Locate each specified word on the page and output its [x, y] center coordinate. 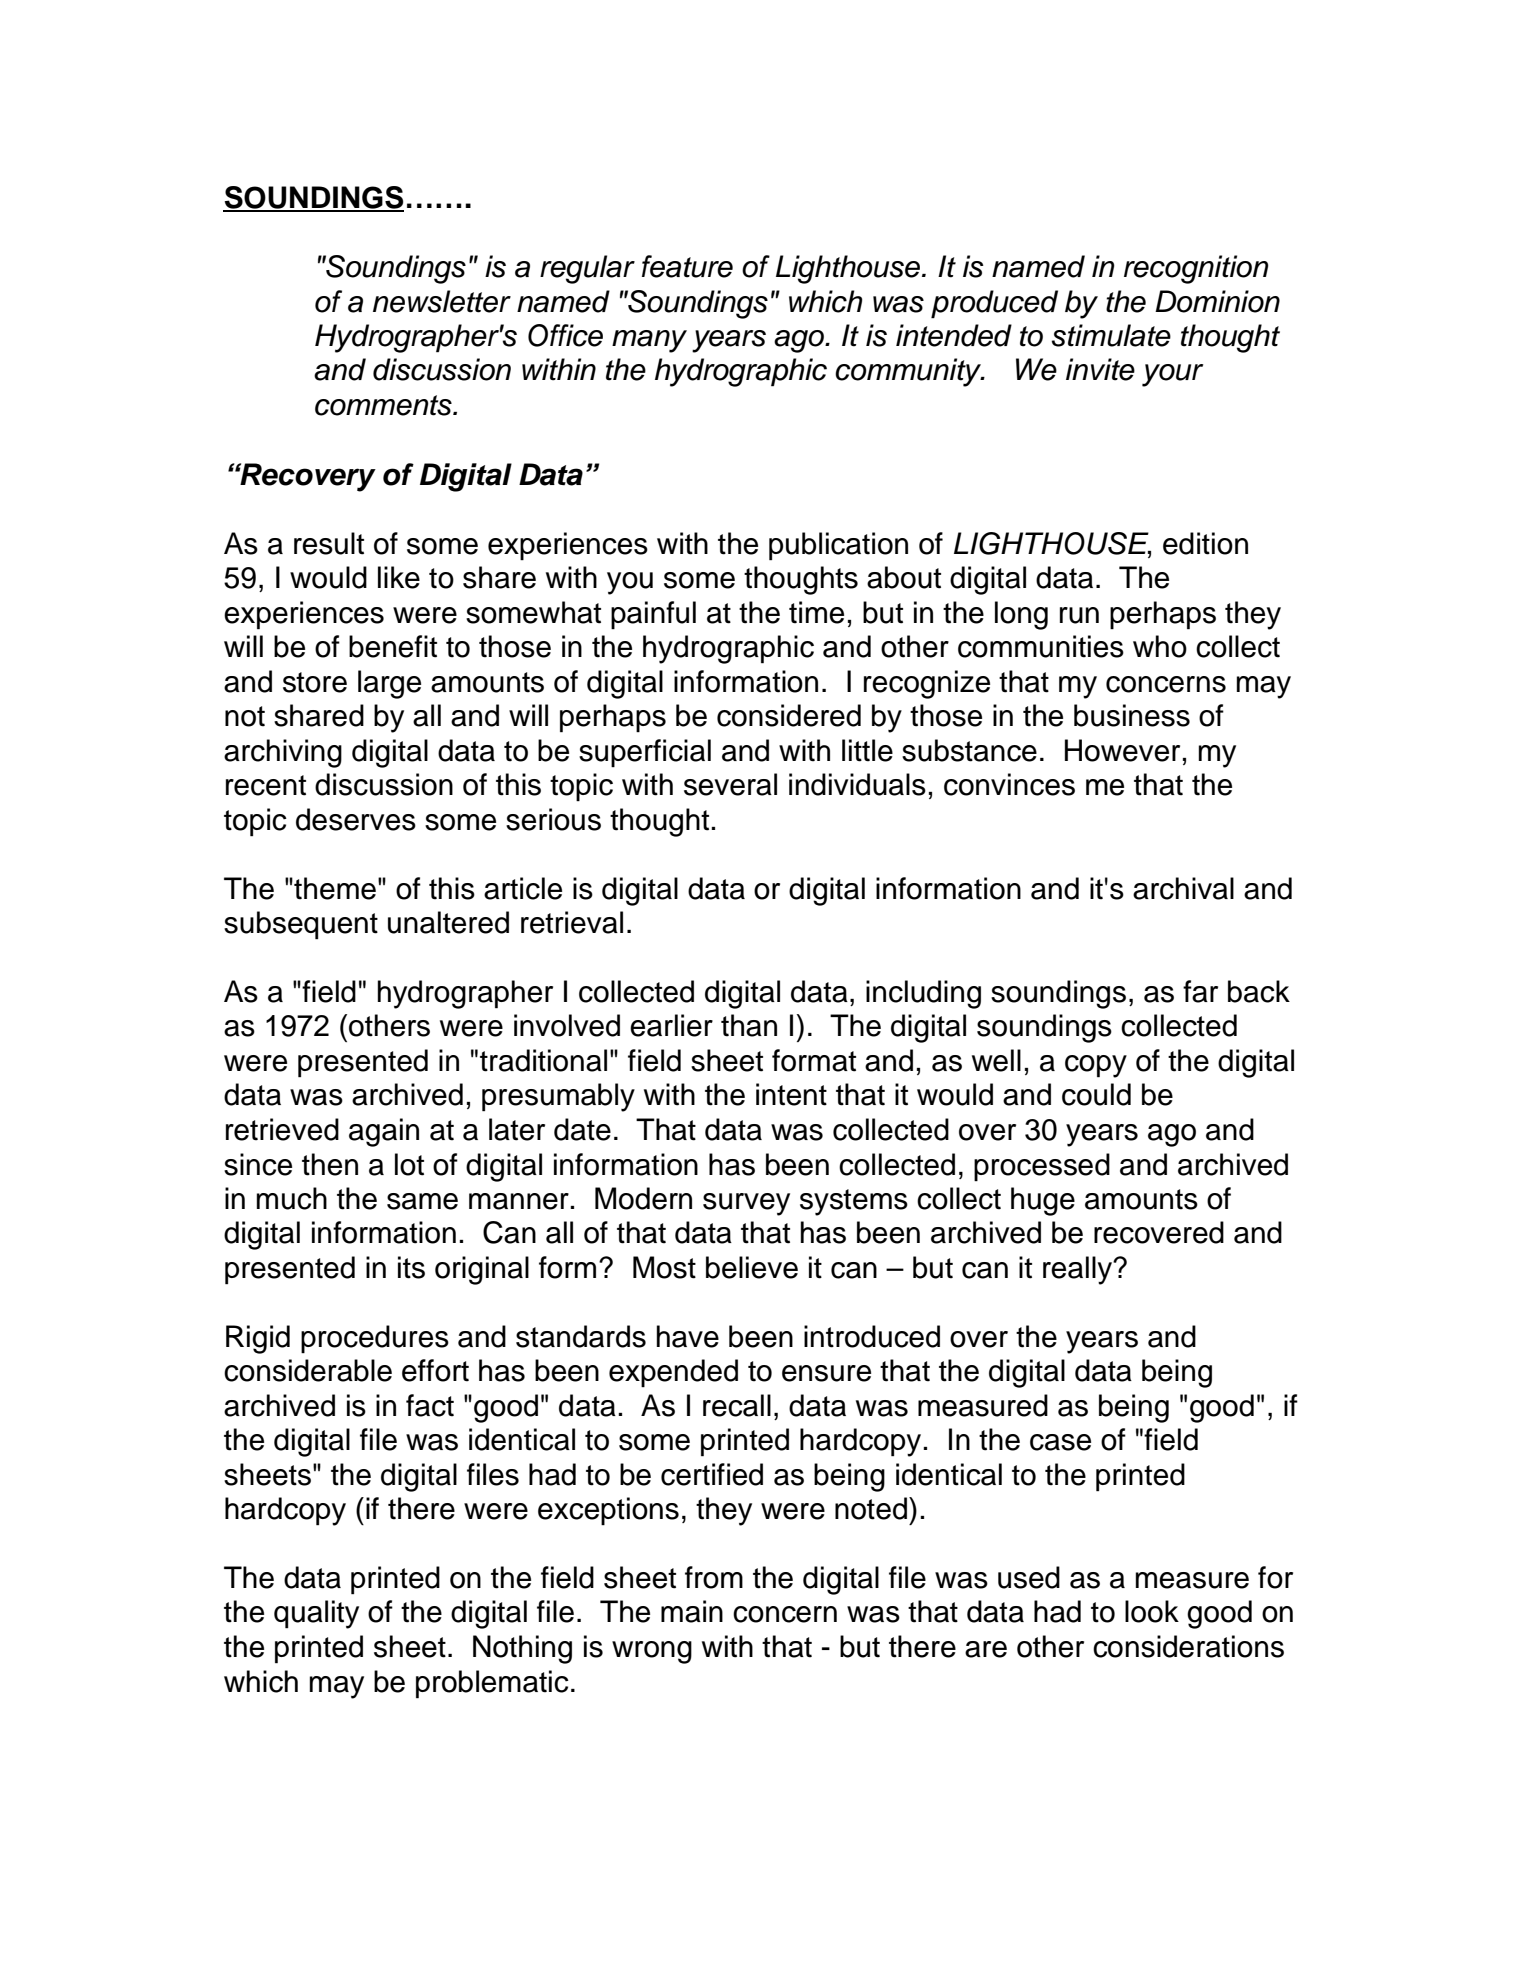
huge [1043, 1201]
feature [687, 266]
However [1122, 750]
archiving [283, 753]
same [422, 1201]
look [1152, 1611]
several [730, 784]
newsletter [442, 301]
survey [746, 1204]
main [692, 1611]
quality [316, 1614]
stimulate [1111, 335]
